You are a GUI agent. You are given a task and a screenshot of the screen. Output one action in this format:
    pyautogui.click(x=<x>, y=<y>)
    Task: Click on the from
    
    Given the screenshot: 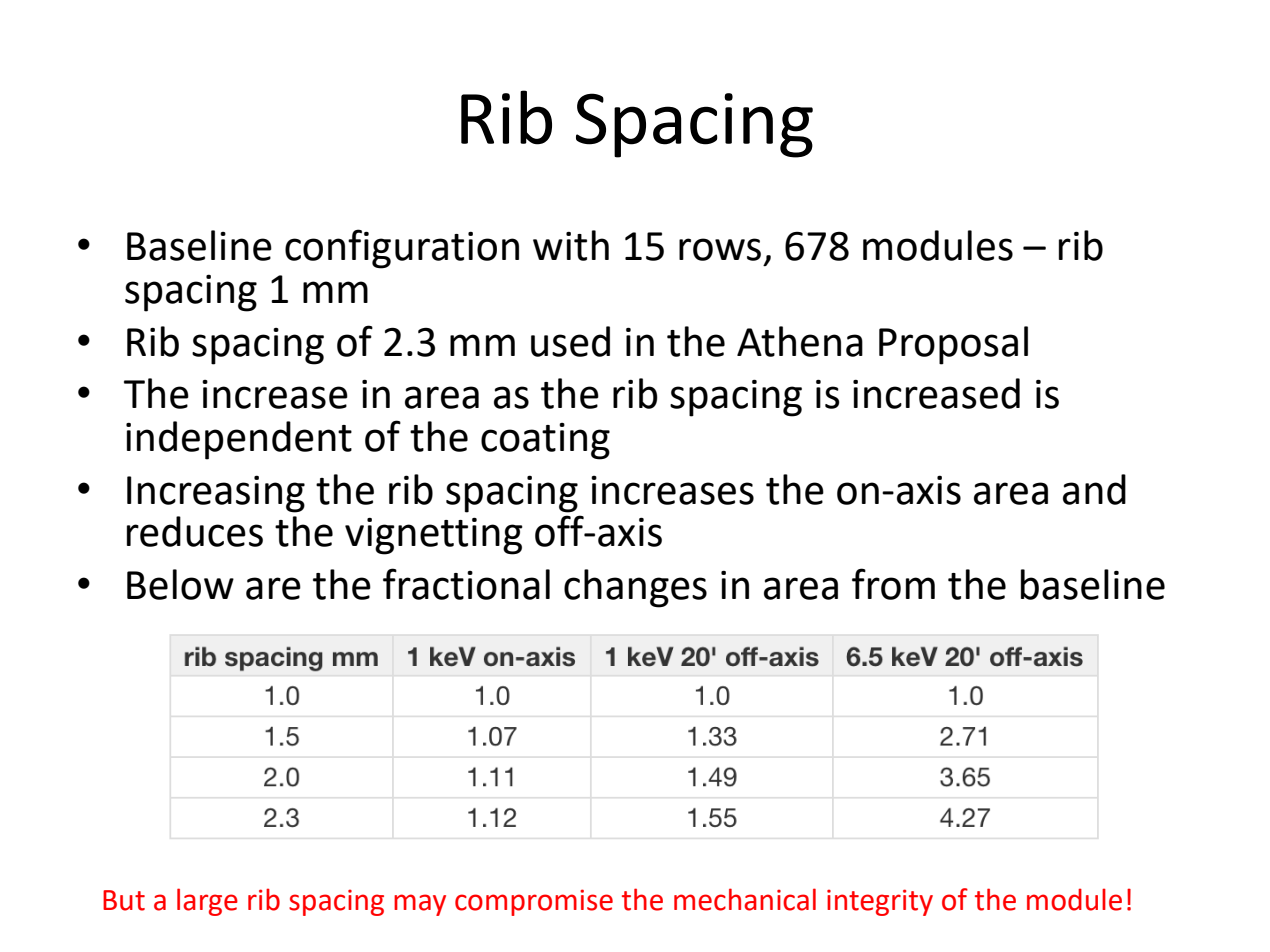 What is the action you would take?
    pyautogui.click(x=893, y=584)
